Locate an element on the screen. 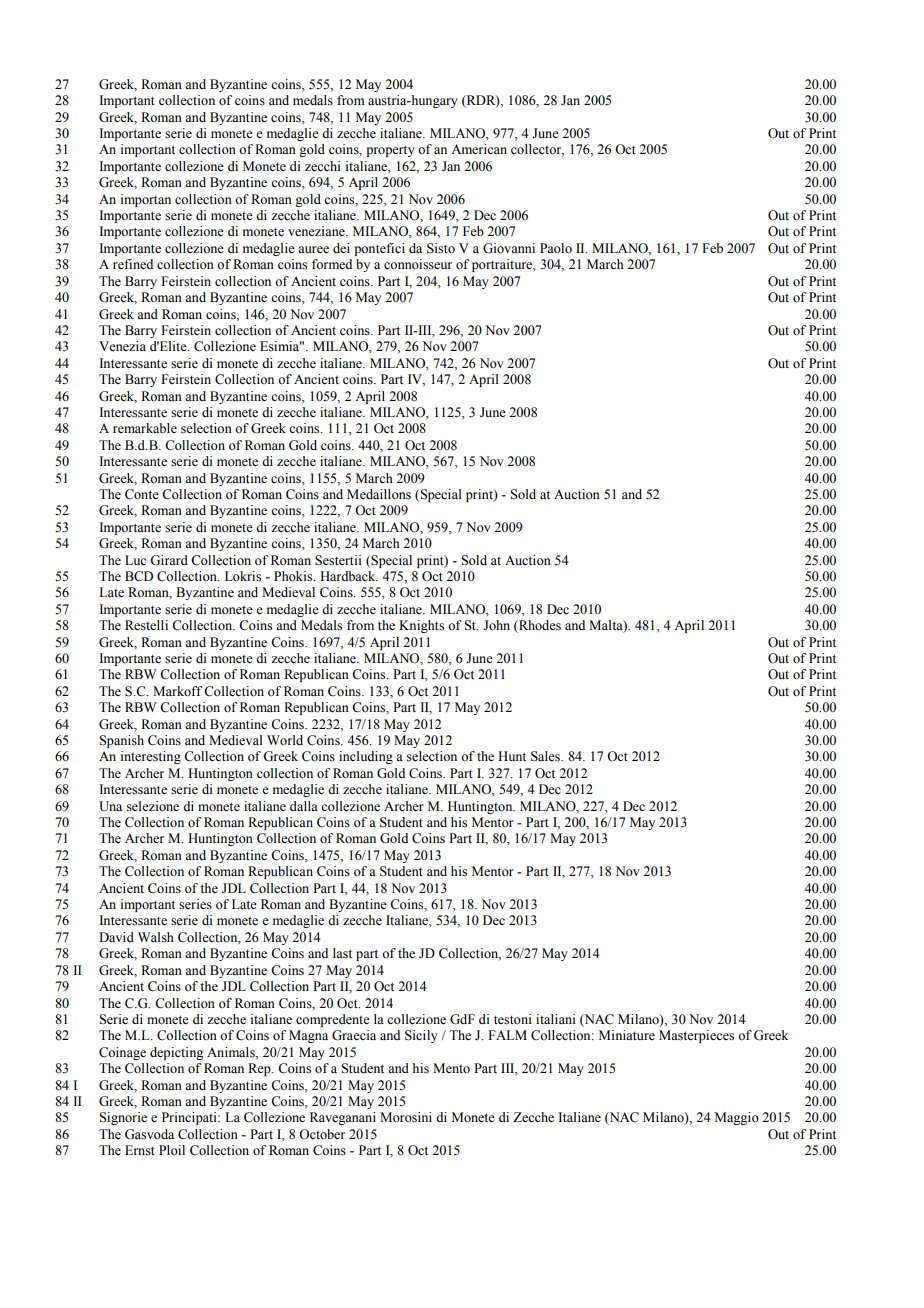 This screenshot has height=1308, width=924. Knights is located at coordinates (421, 626).
